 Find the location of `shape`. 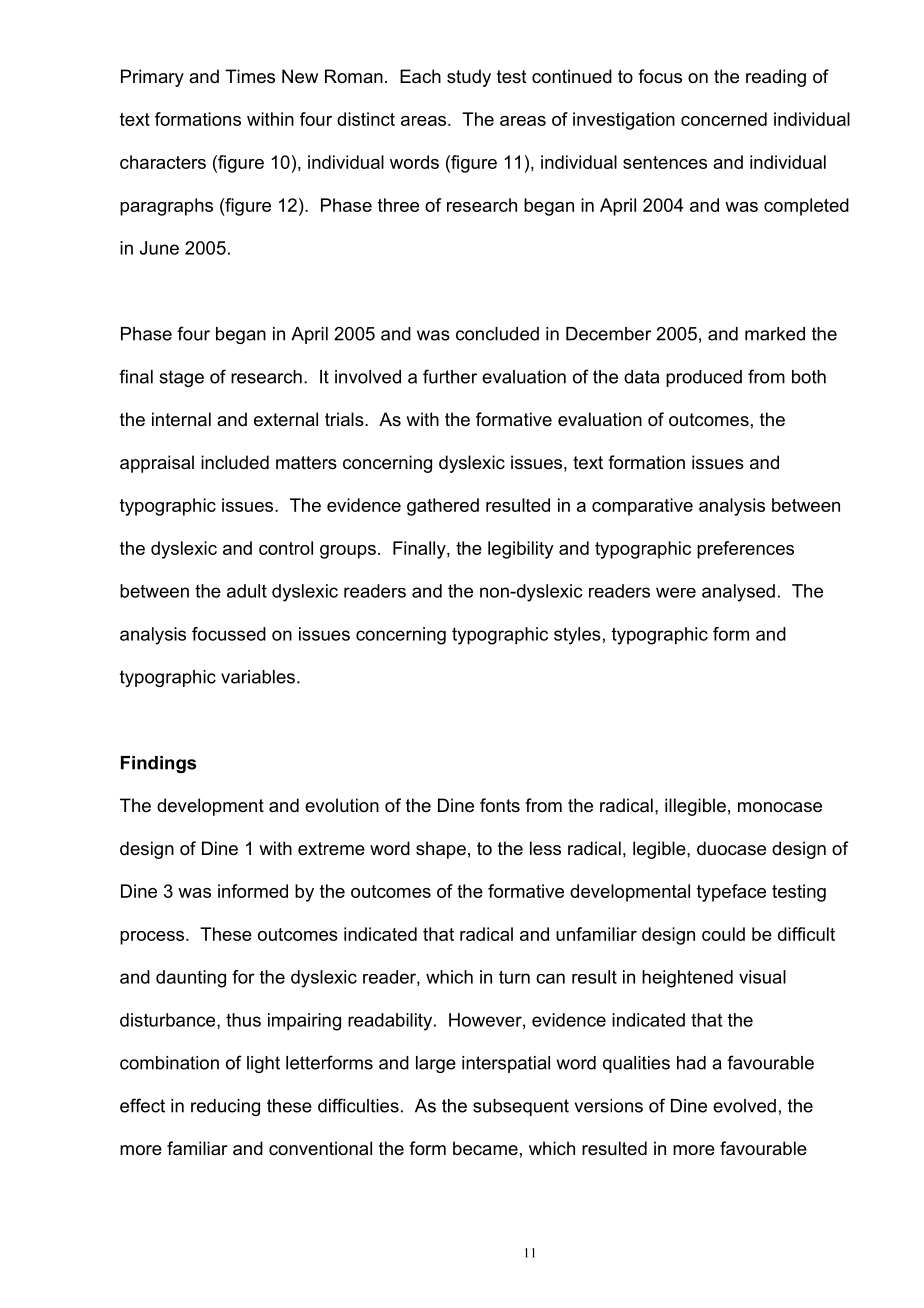

shape is located at coordinates (441, 850).
